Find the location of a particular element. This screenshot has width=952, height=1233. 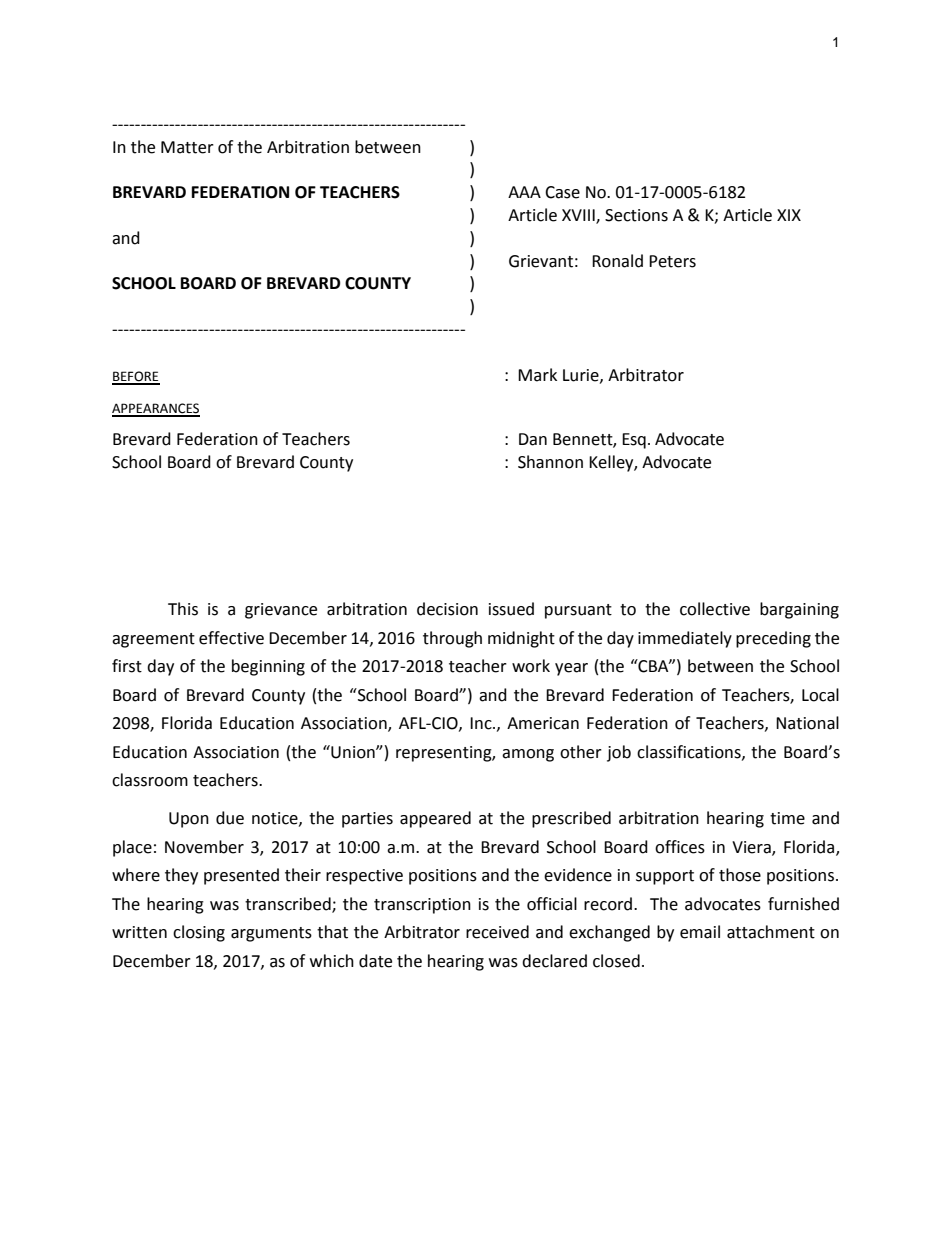

classroom is located at coordinates (150, 780).
